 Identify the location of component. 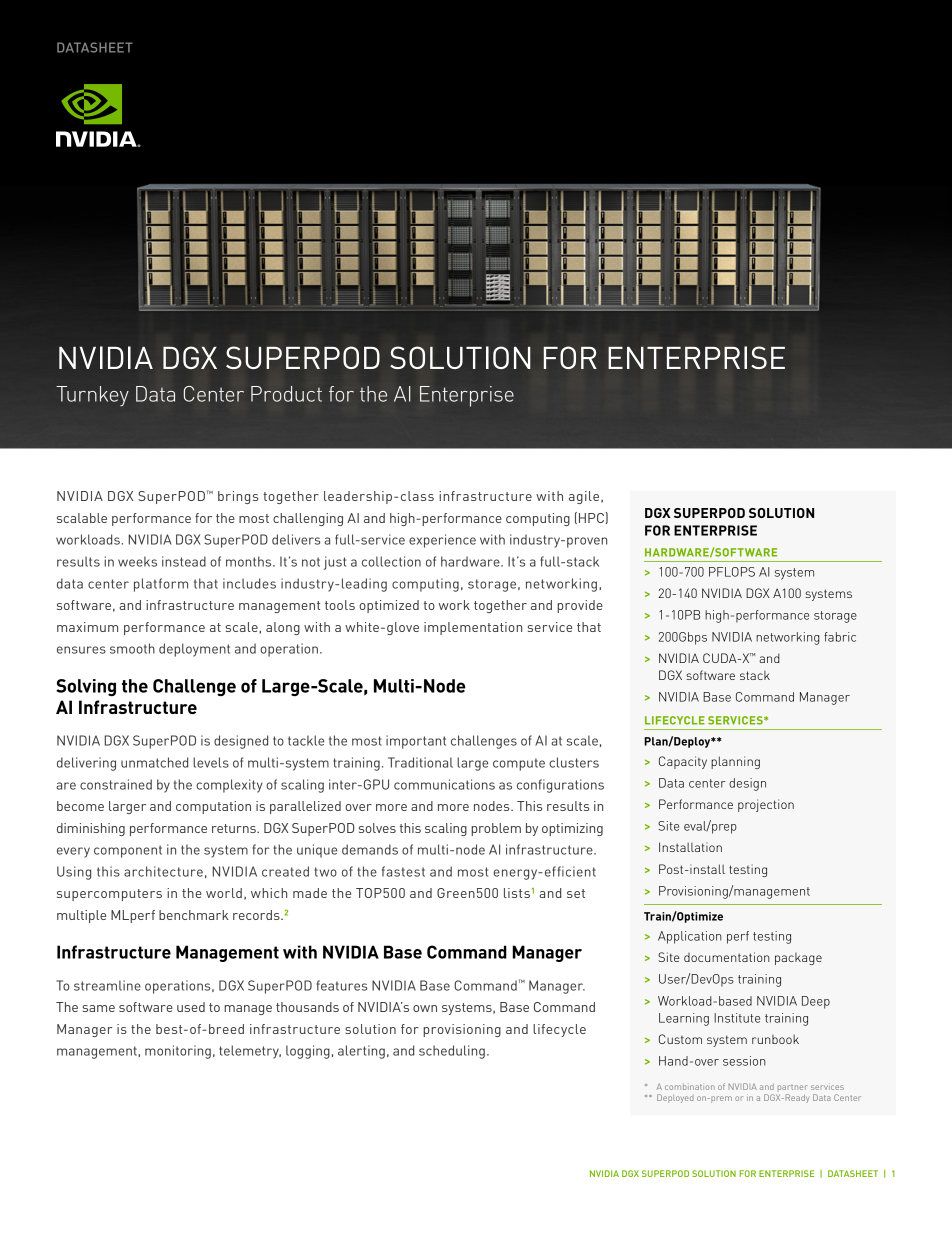
(128, 851).
